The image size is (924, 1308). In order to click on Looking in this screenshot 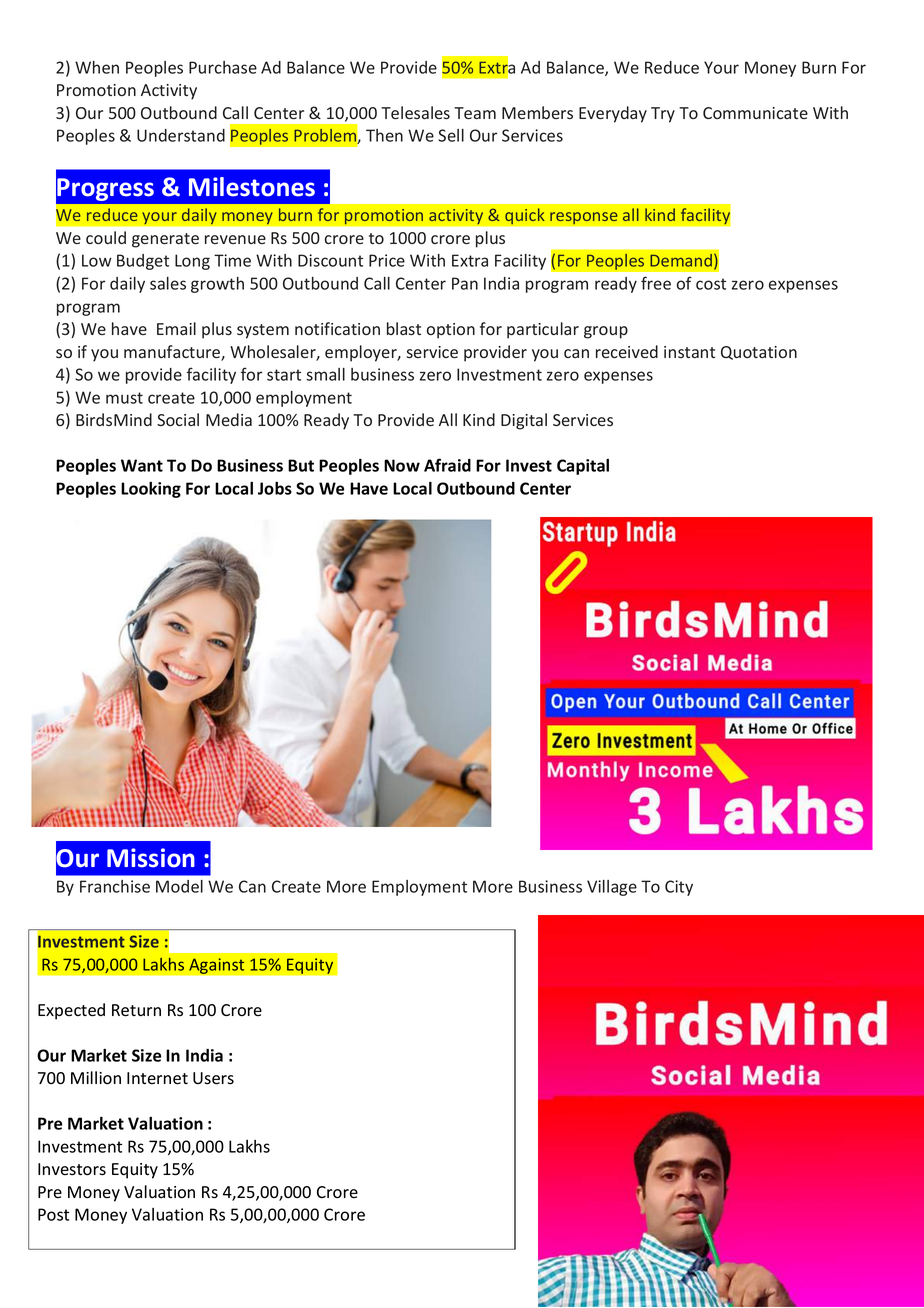, I will do `click(151, 490)`.
